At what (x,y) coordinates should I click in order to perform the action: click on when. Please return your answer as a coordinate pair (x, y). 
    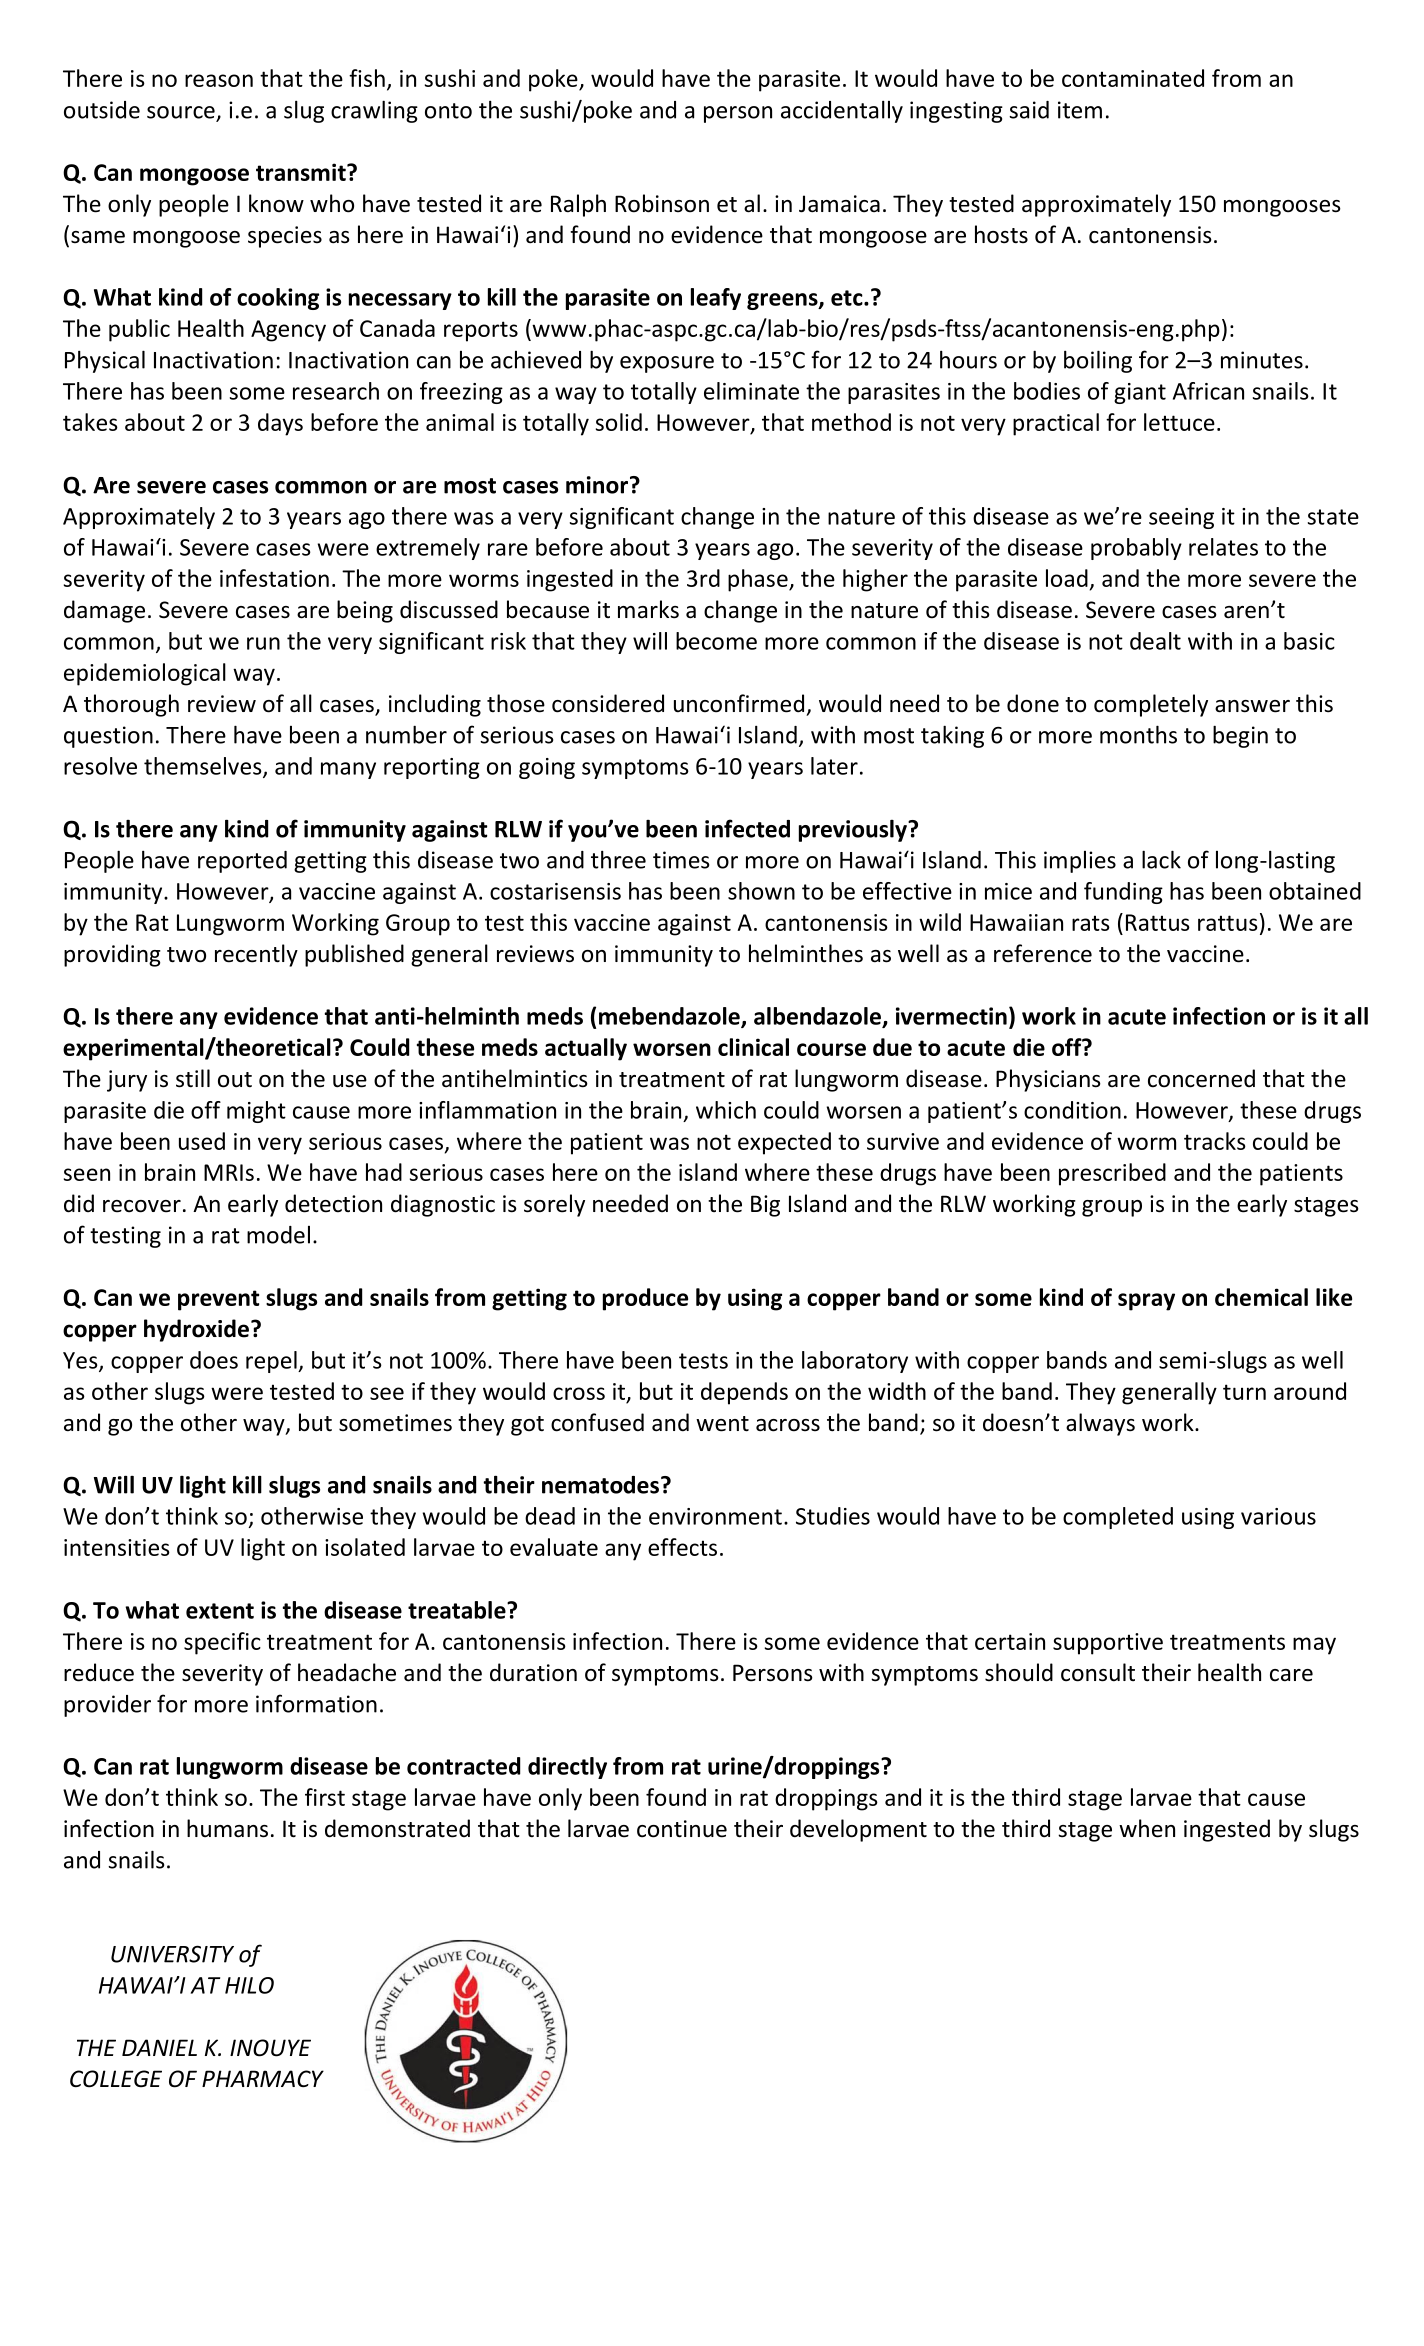
    Looking at the image, I should click on (1147, 1828).
